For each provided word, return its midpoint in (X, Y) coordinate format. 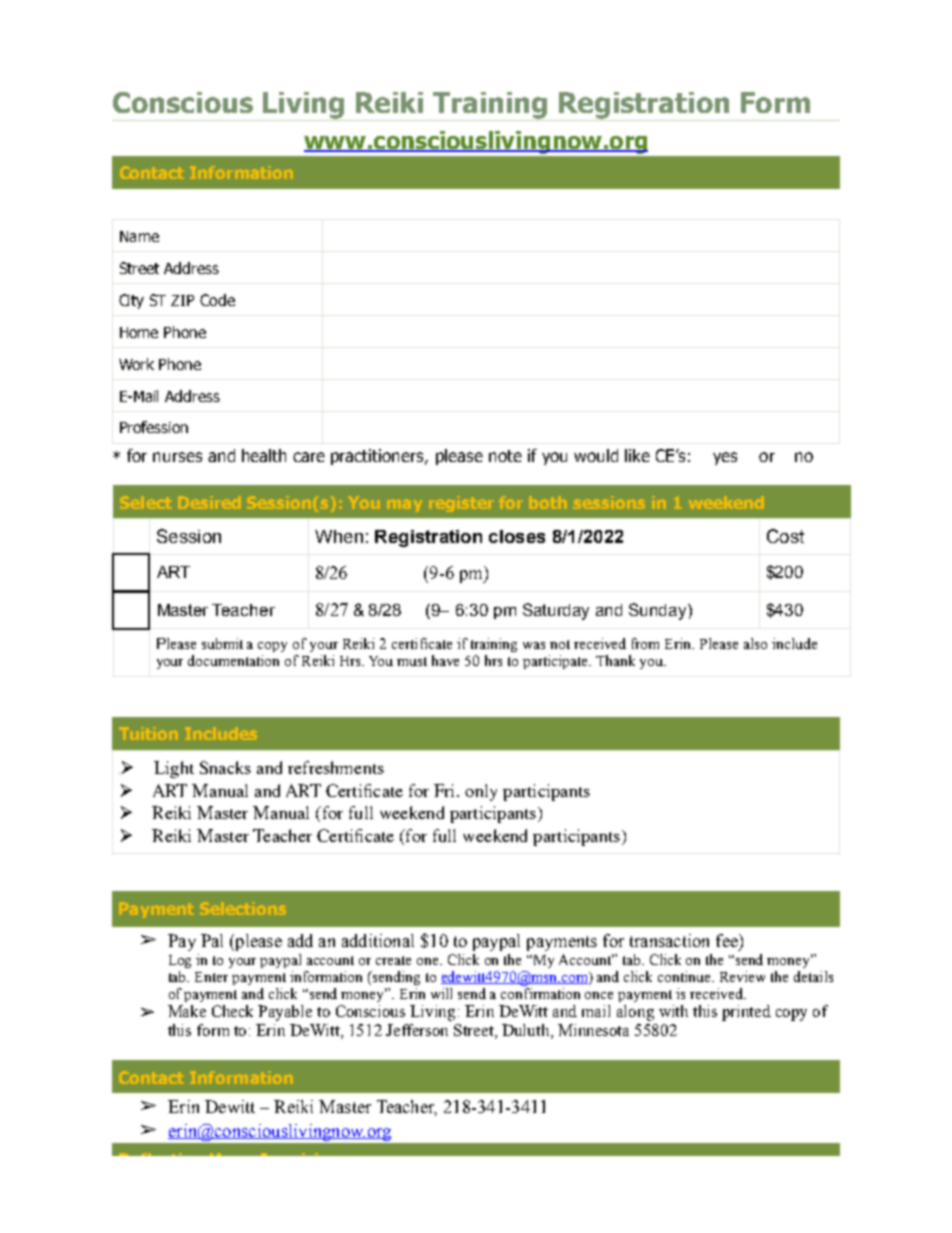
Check (232, 1011)
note (505, 456)
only (481, 792)
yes (725, 458)
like (637, 455)
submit (222, 643)
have (445, 660)
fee (728, 940)
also (755, 643)
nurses (177, 457)
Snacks (225, 767)
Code (217, 300)
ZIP (182, 300)
